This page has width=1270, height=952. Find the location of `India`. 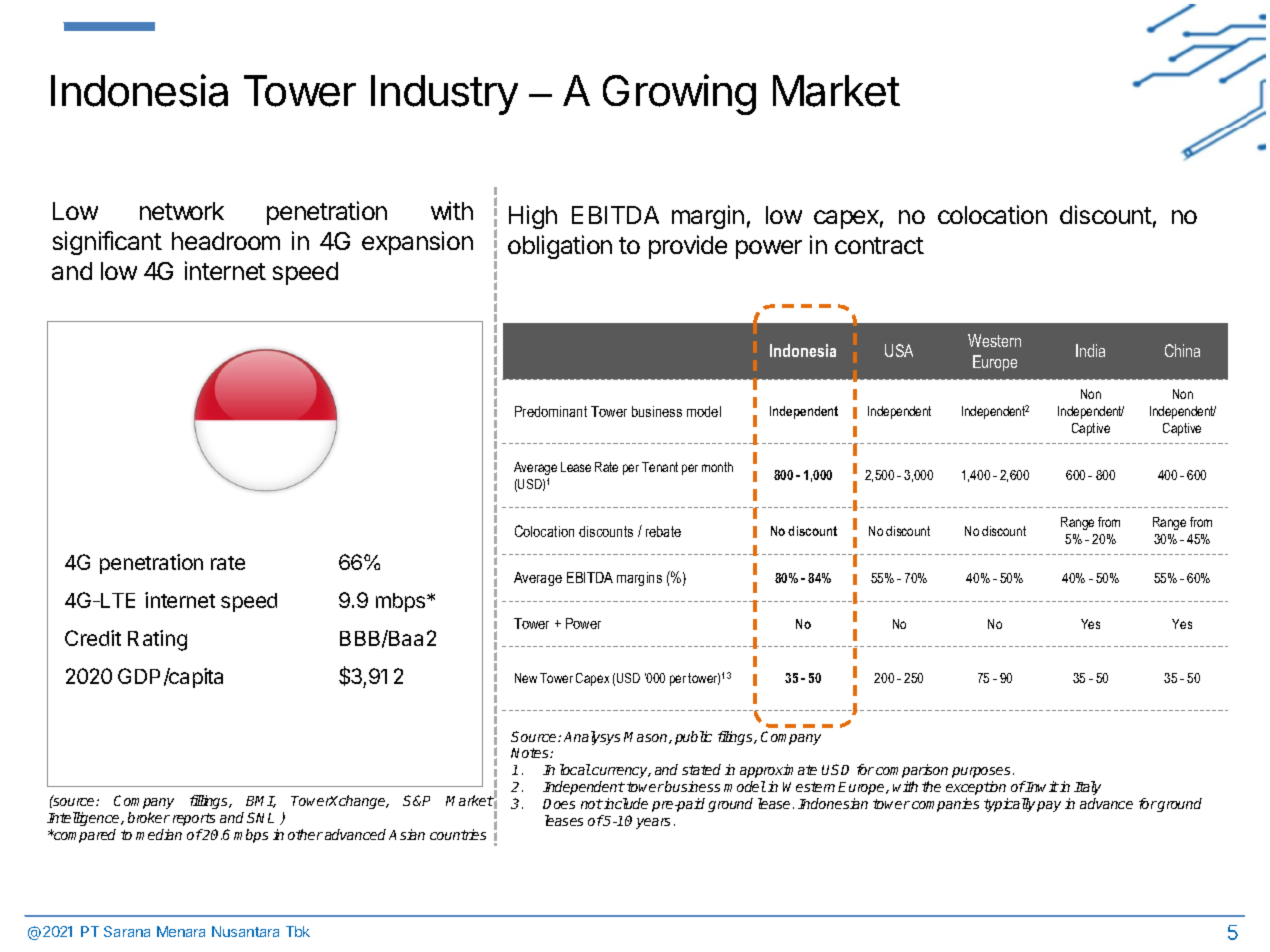

India is located at coordinates (1090, 350).
